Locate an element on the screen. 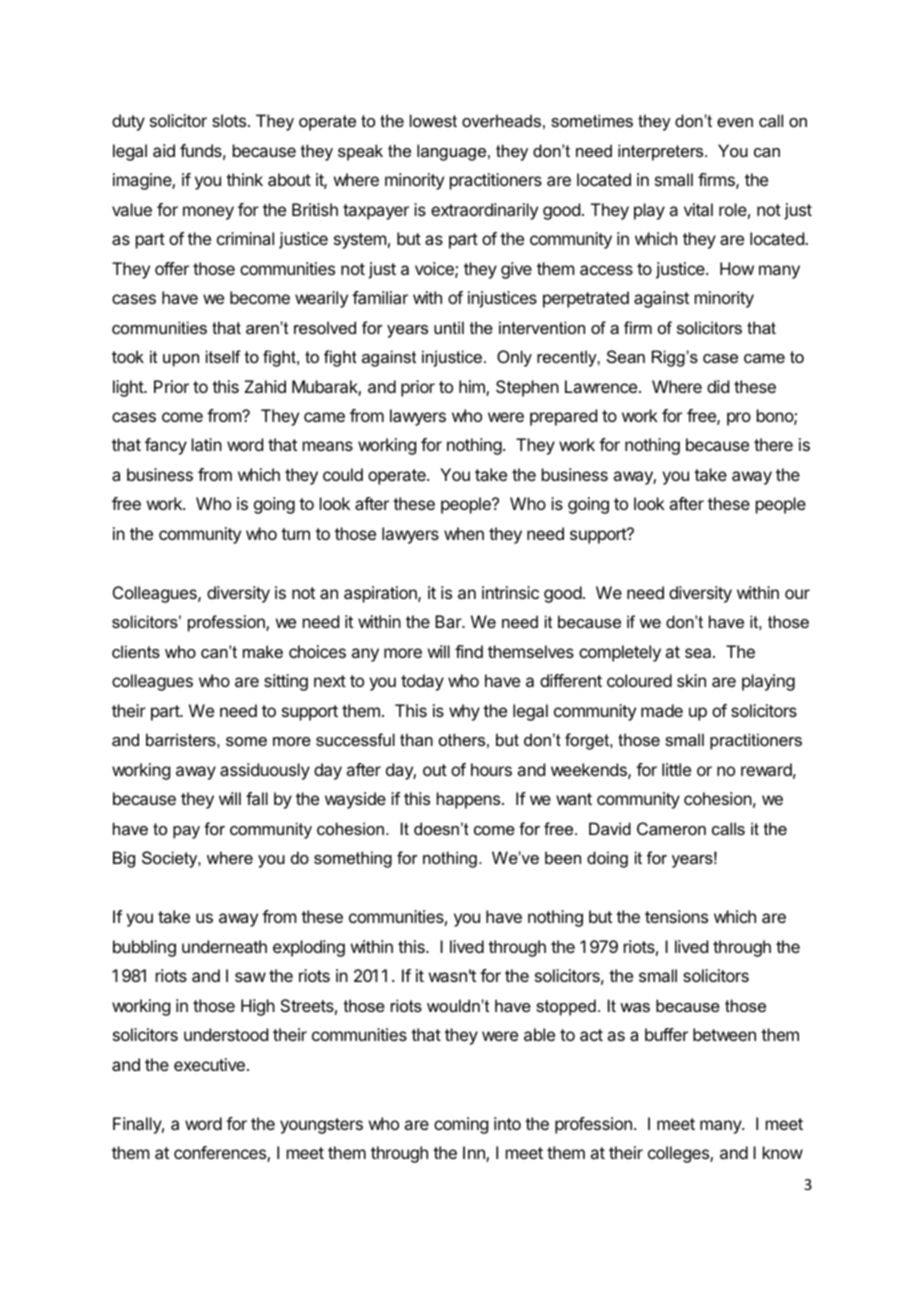  interpreters is located at coordinates (662, 152).
